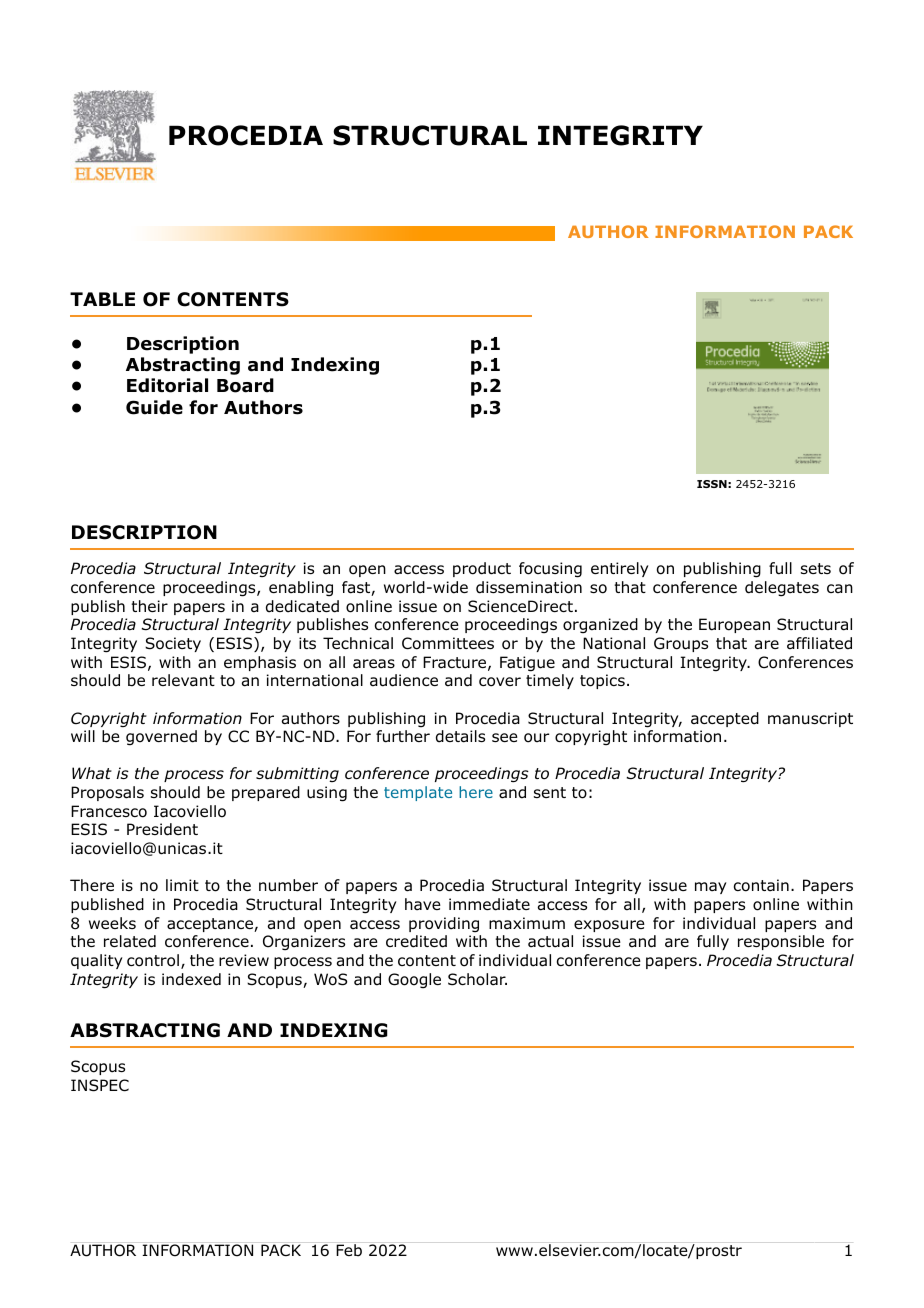 The height and width of the document is (1308, 924). Describe the element at coordinates (161, 738) in the document. I see `governed` at that location.
